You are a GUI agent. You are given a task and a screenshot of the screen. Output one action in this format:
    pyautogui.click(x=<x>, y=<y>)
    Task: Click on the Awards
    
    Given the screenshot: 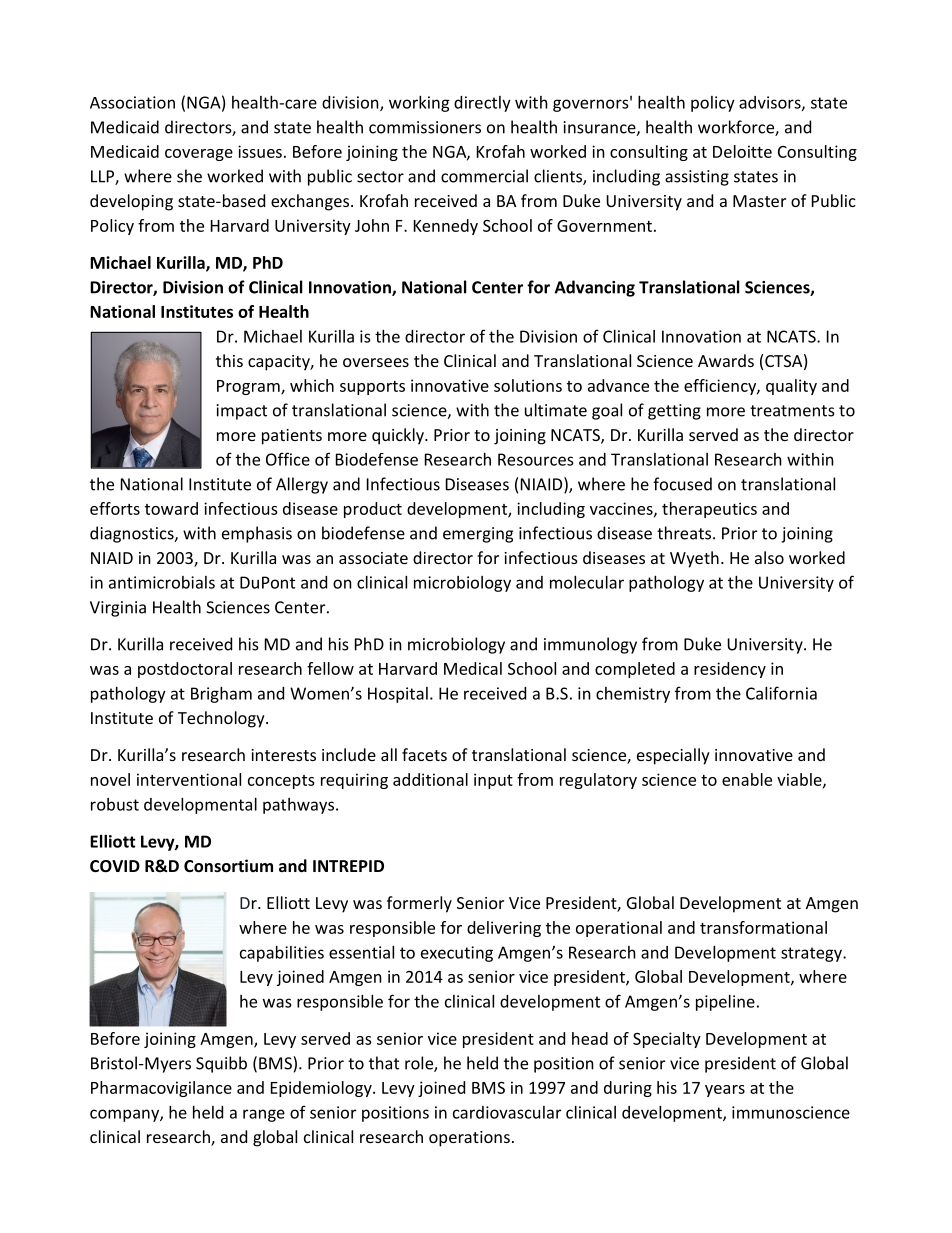 What is the action you would take?
    pyautogui.click(x=726, y=360)
